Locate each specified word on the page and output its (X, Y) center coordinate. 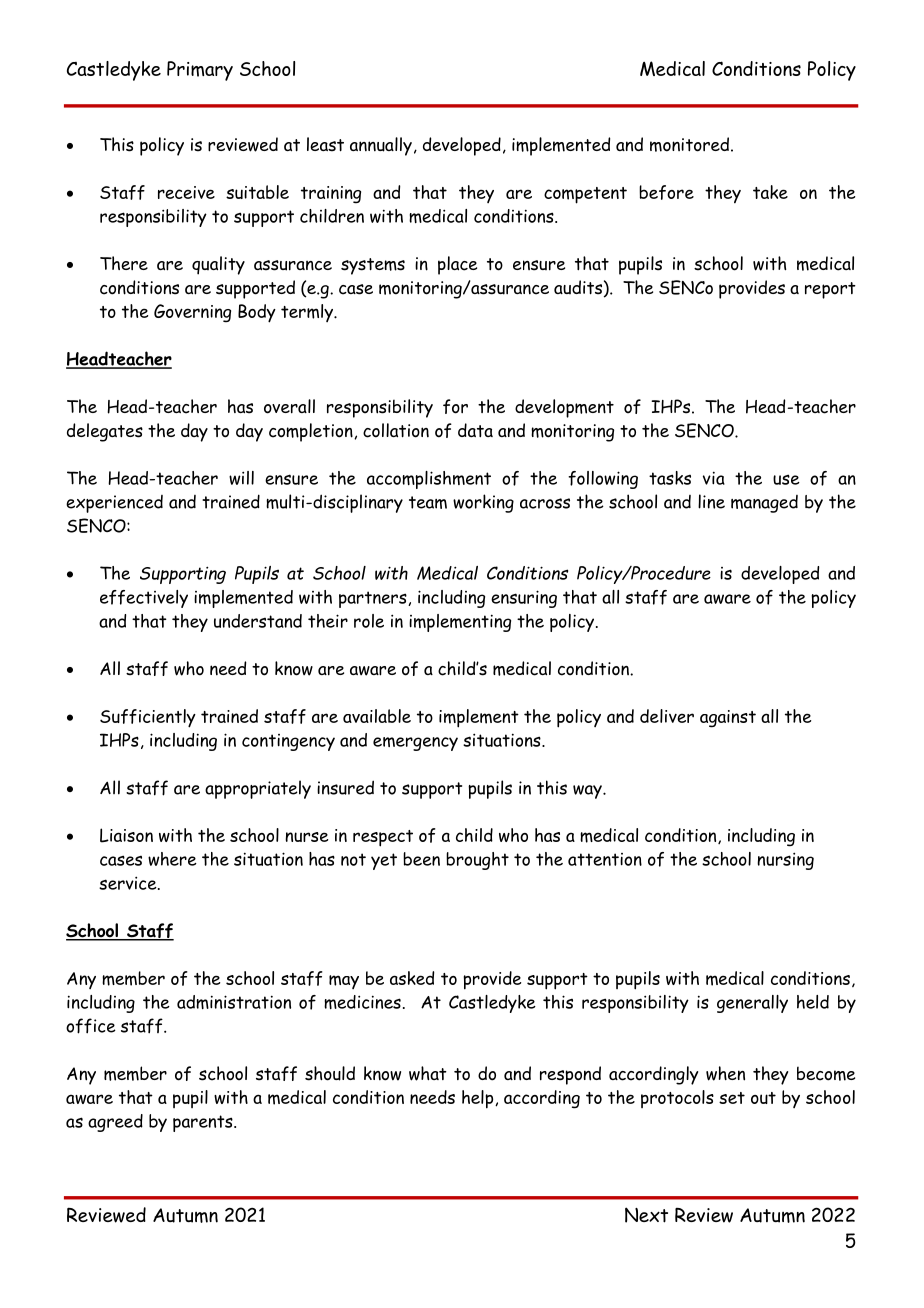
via (714, 478)
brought (477, 861)
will (241, 478)
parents (204, 1123)
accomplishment (429, 480)
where (172, 859)
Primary (200, 71)
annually (381, 146)
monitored (689, 144)
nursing (785, 861)
